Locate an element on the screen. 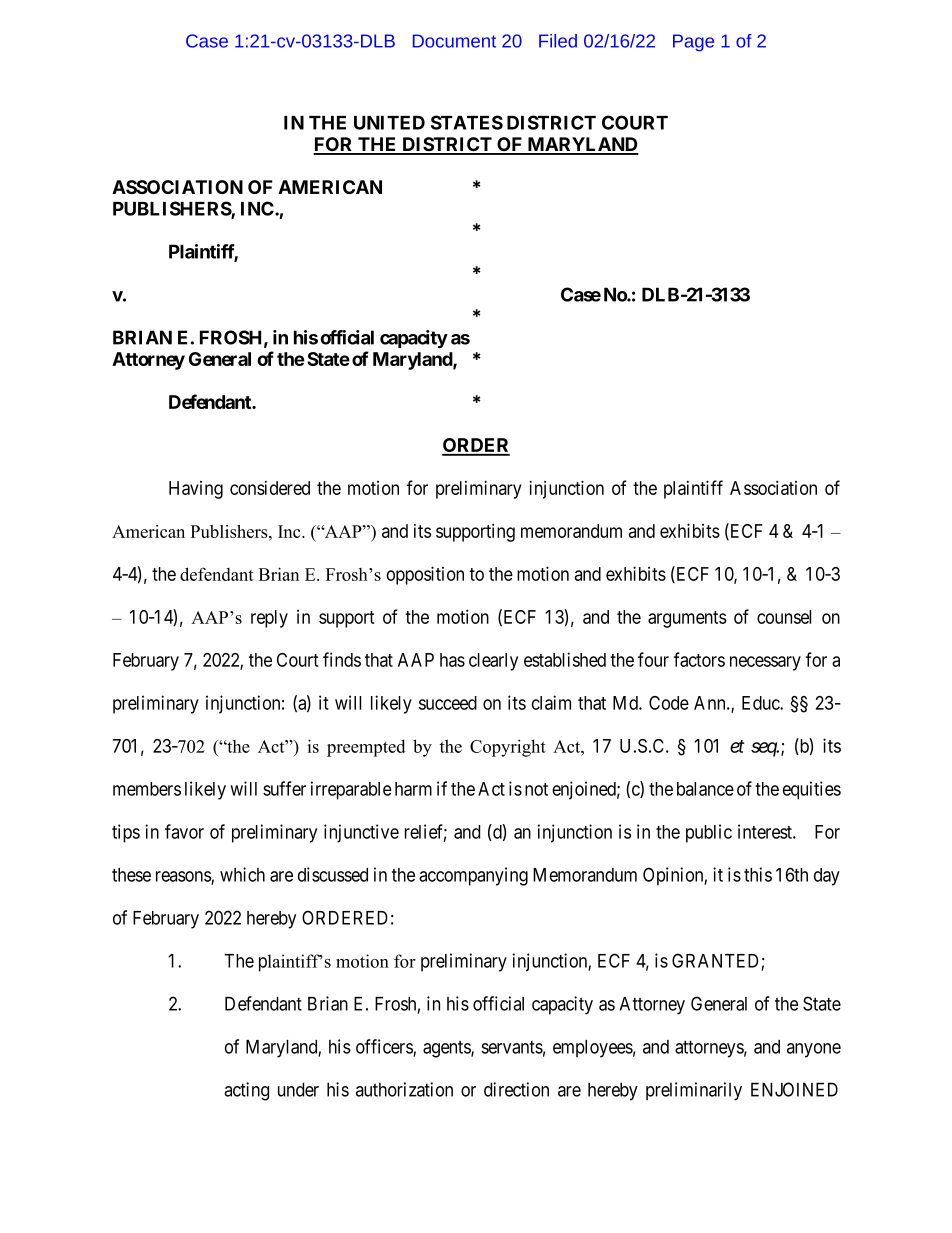 The image size is (952, 1233). favor is located at coordinates (184, 831).
